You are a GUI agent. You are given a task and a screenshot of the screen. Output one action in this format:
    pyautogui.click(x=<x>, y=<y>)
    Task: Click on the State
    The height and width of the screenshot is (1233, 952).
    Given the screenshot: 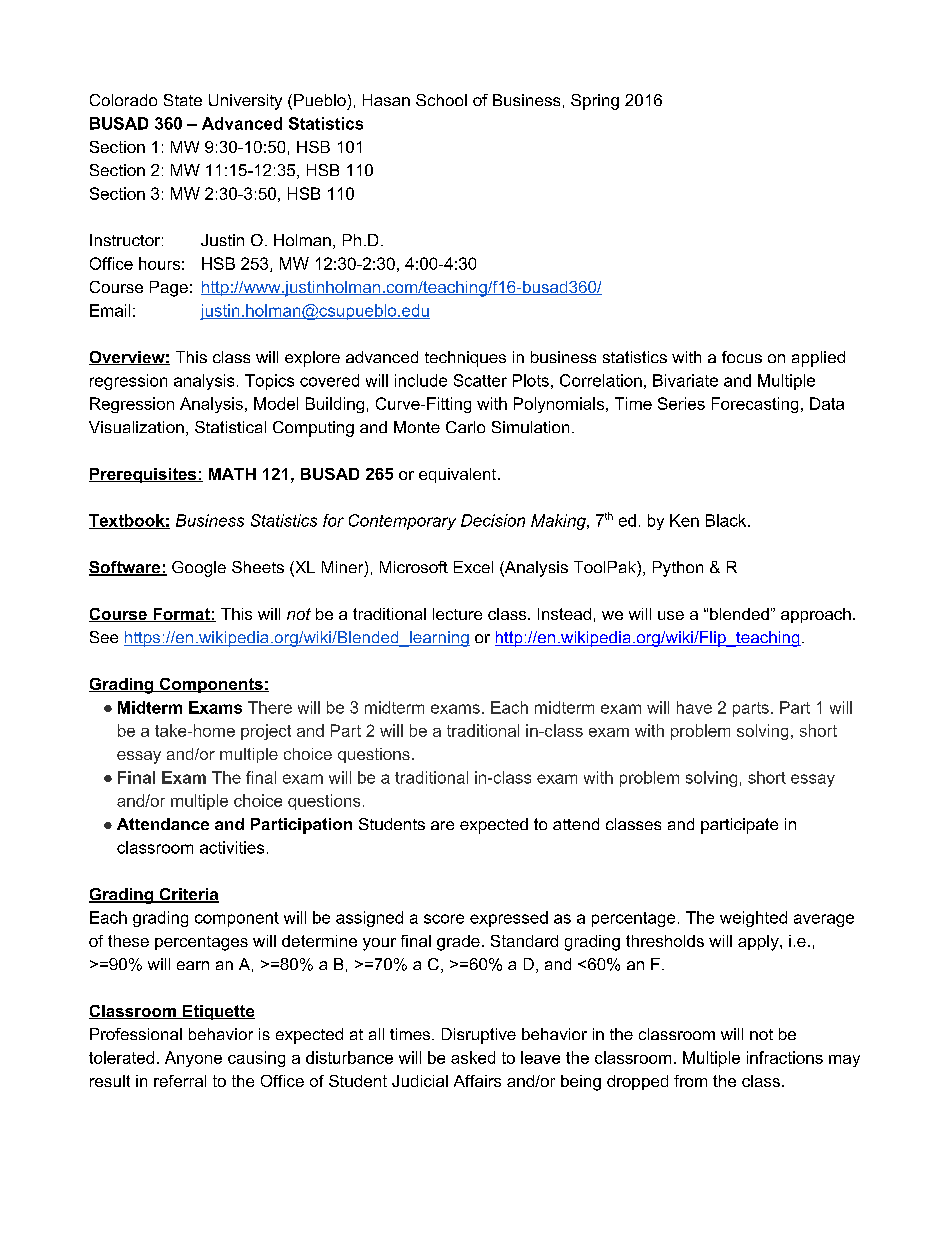 What is the action you would take?
    pyautogui.click(x=183, y=100)
